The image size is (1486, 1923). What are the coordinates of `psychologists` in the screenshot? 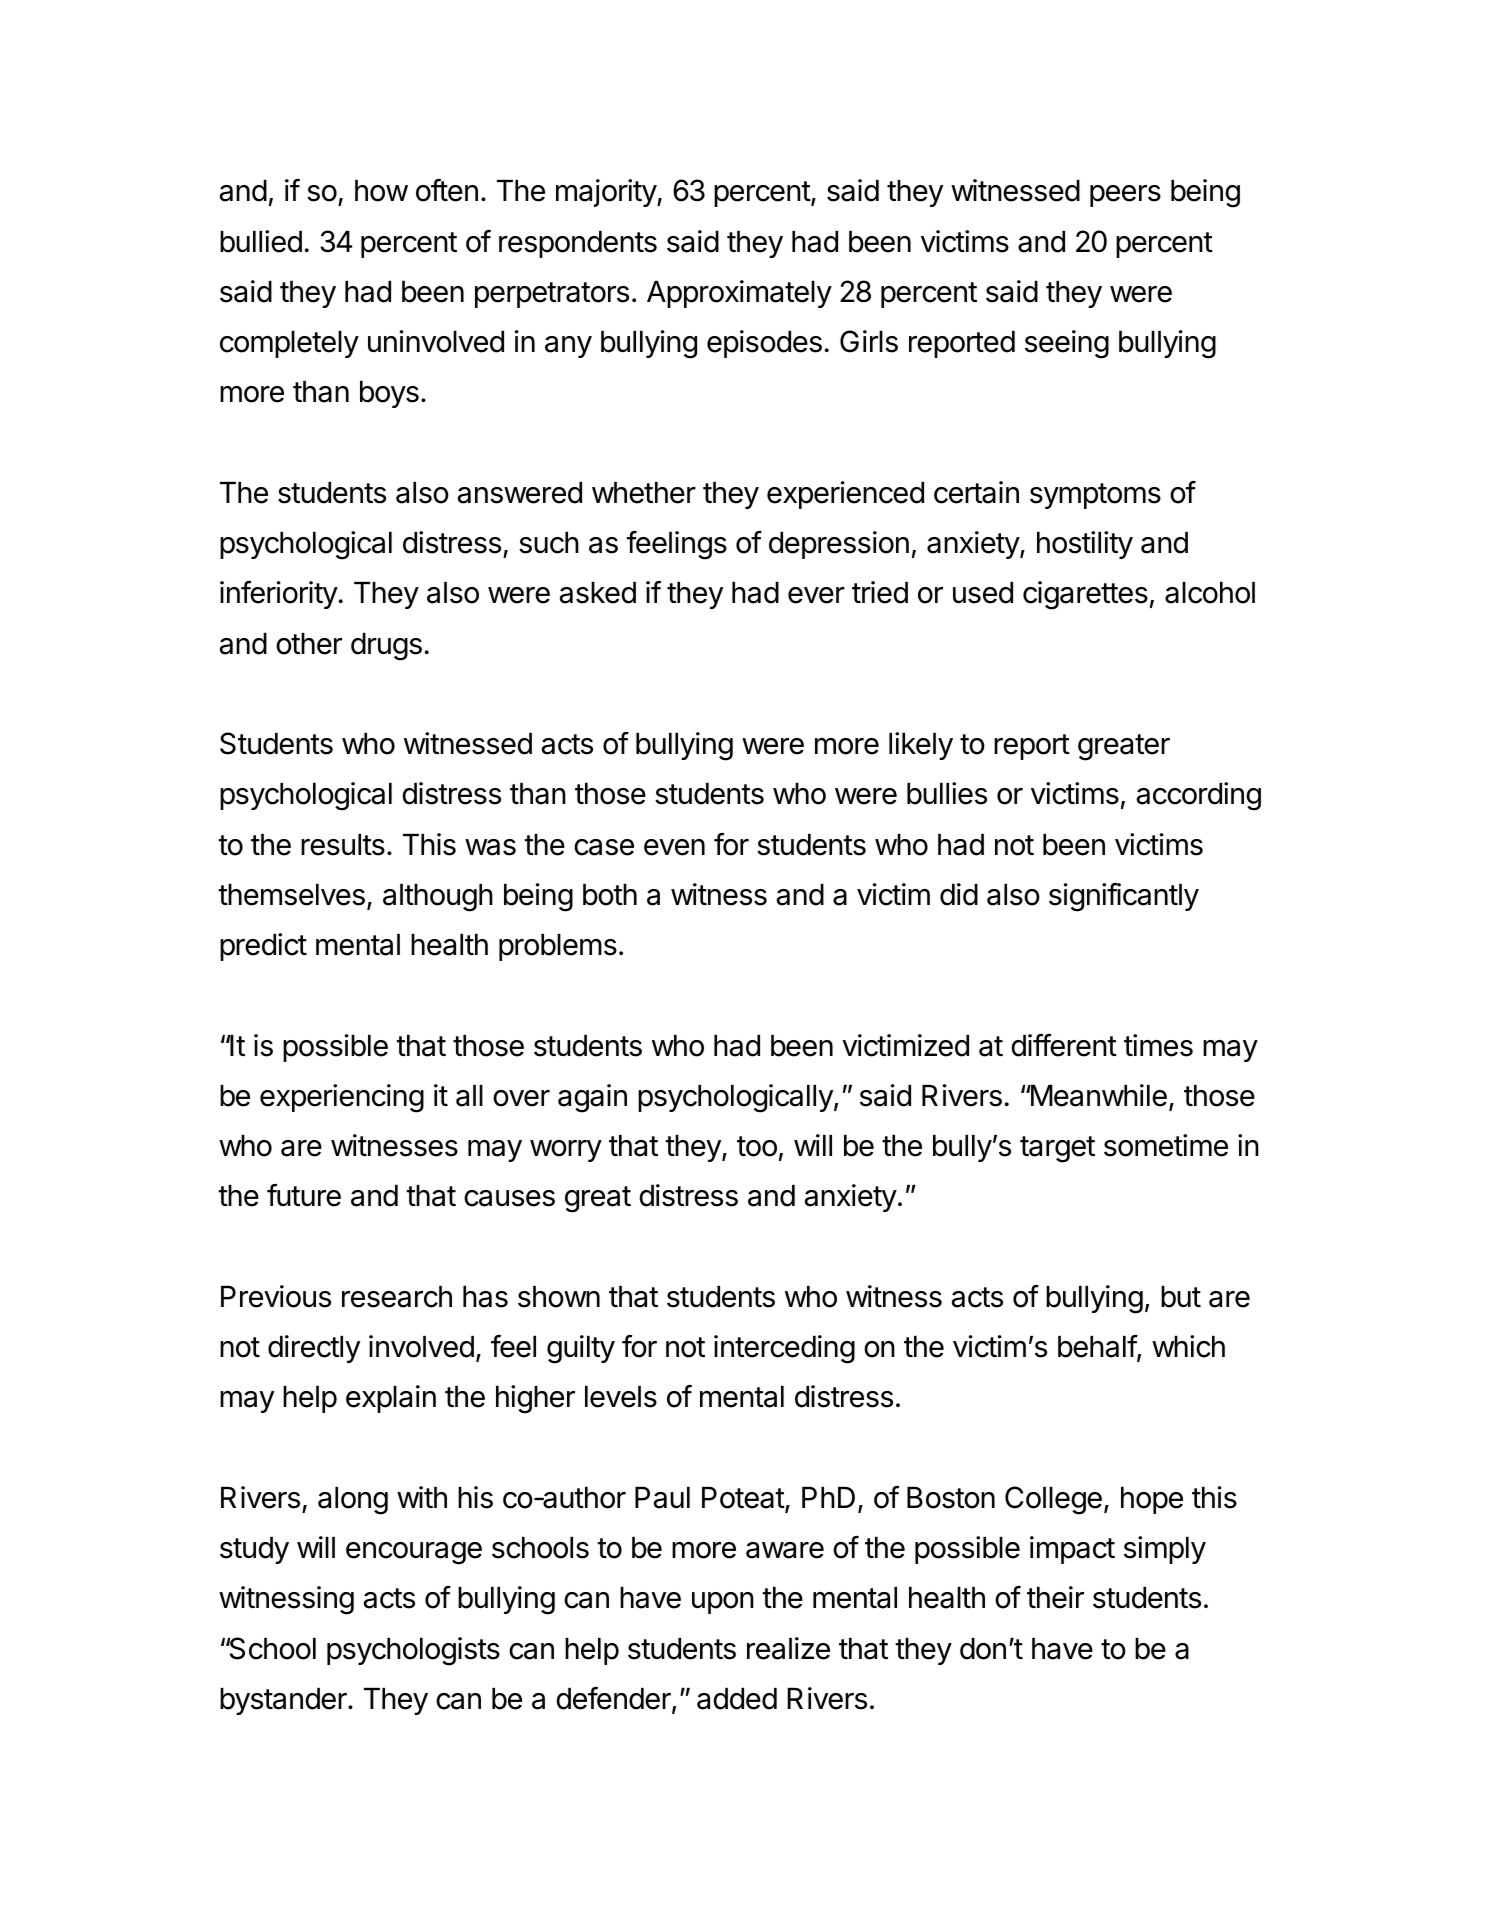 It's located at (413, 1651).
